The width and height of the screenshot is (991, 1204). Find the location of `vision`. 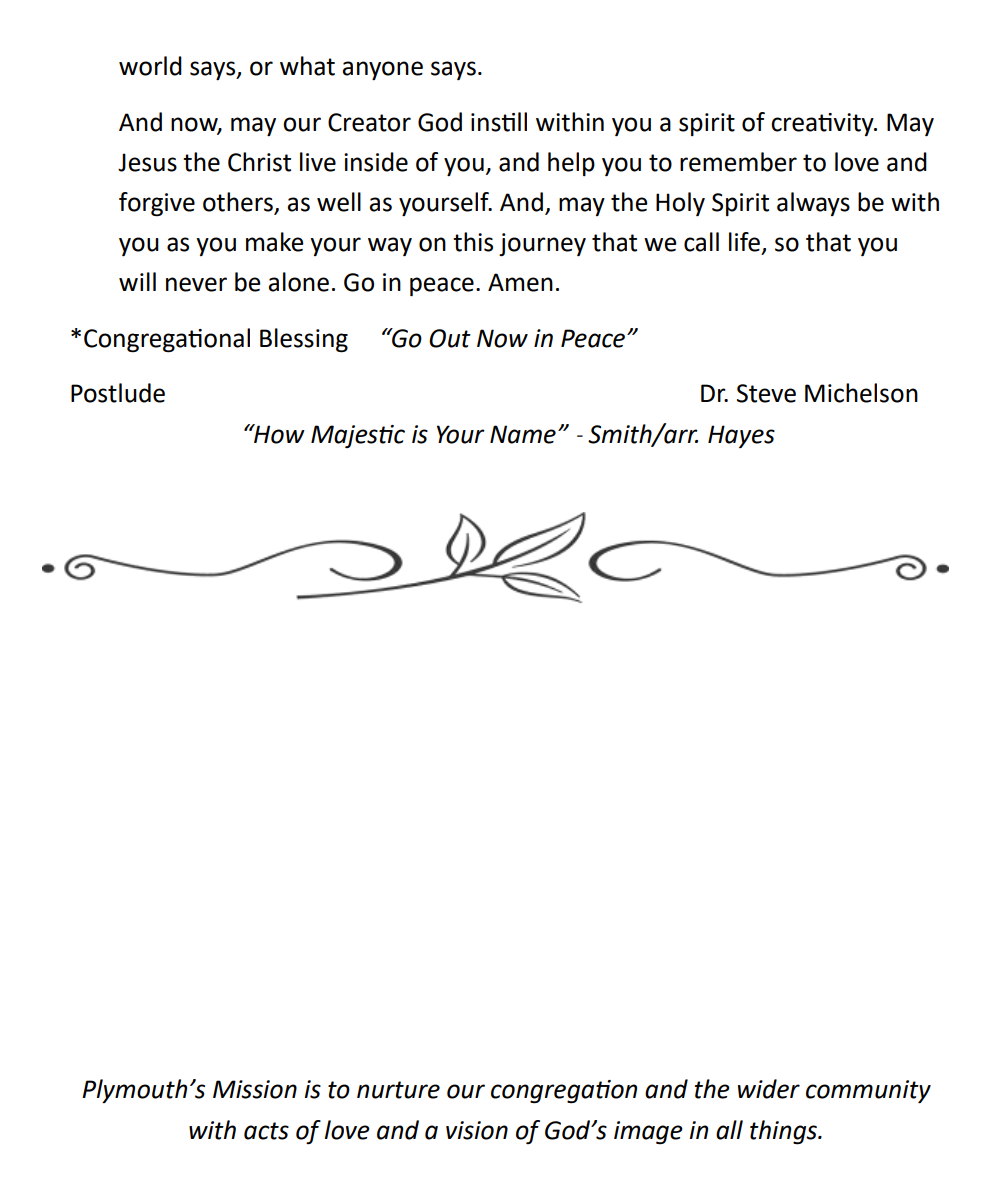

vision is located at coordinates (477, 1130).
